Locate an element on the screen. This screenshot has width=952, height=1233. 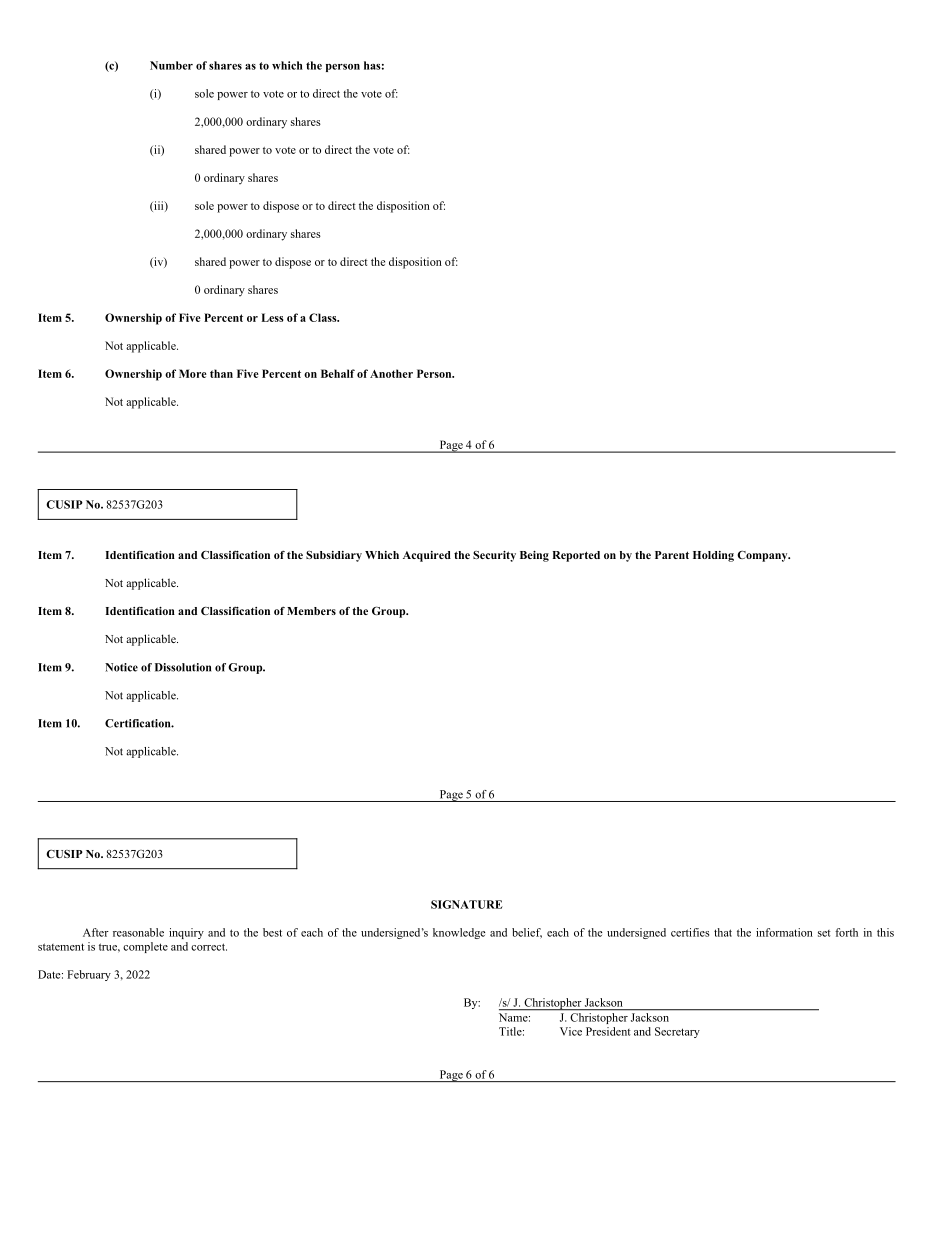
information is located at coordinates (784, 932).
